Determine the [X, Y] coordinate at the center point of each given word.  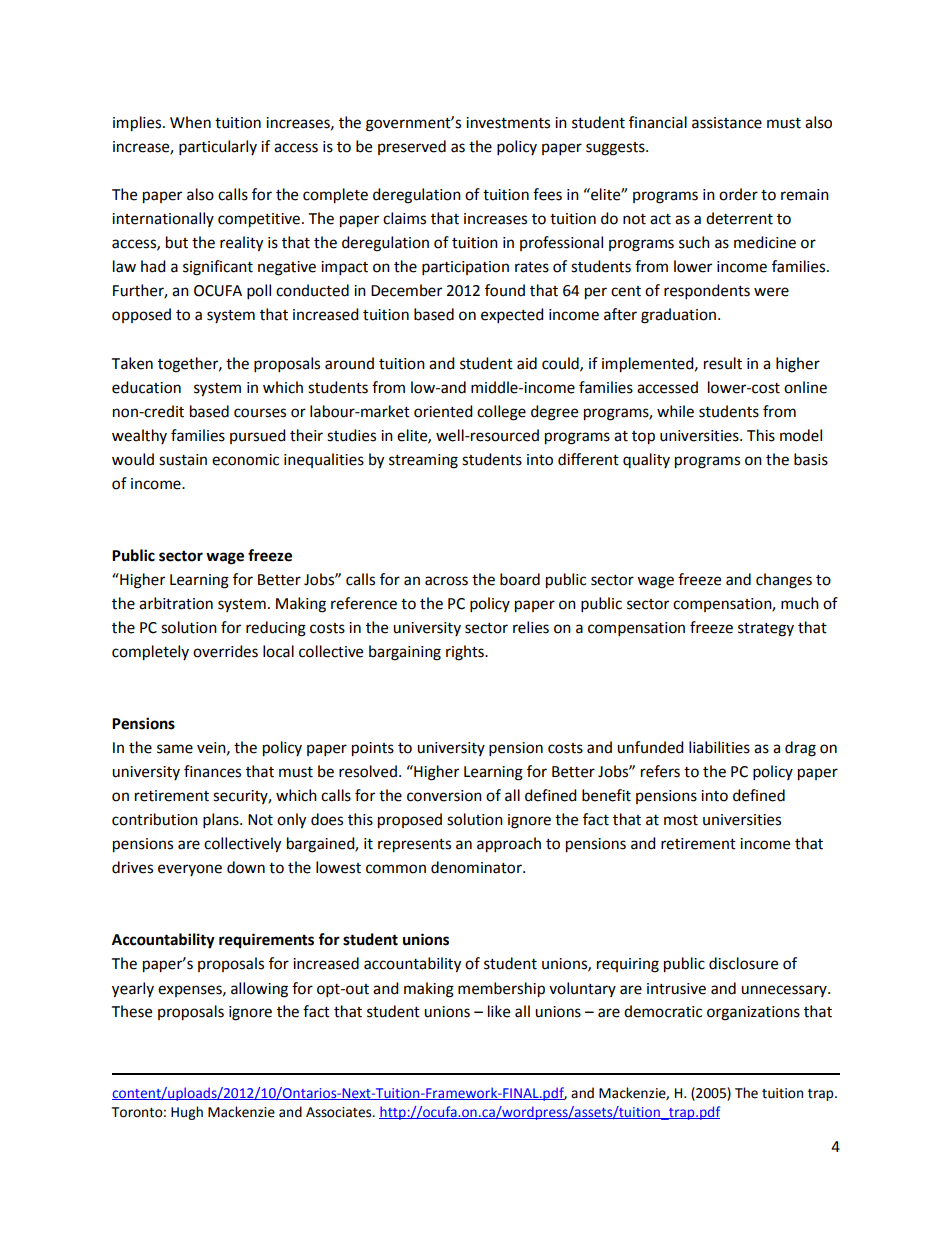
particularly [218, 148]
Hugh [187, 1113]
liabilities [719, 747]
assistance [727, 123]
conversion [444, 796]
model [801, 435]
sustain [183, 460]
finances [212, 771]
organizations [753, 1013]
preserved [412, 147]
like [499, 1011]
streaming [423, 461]
